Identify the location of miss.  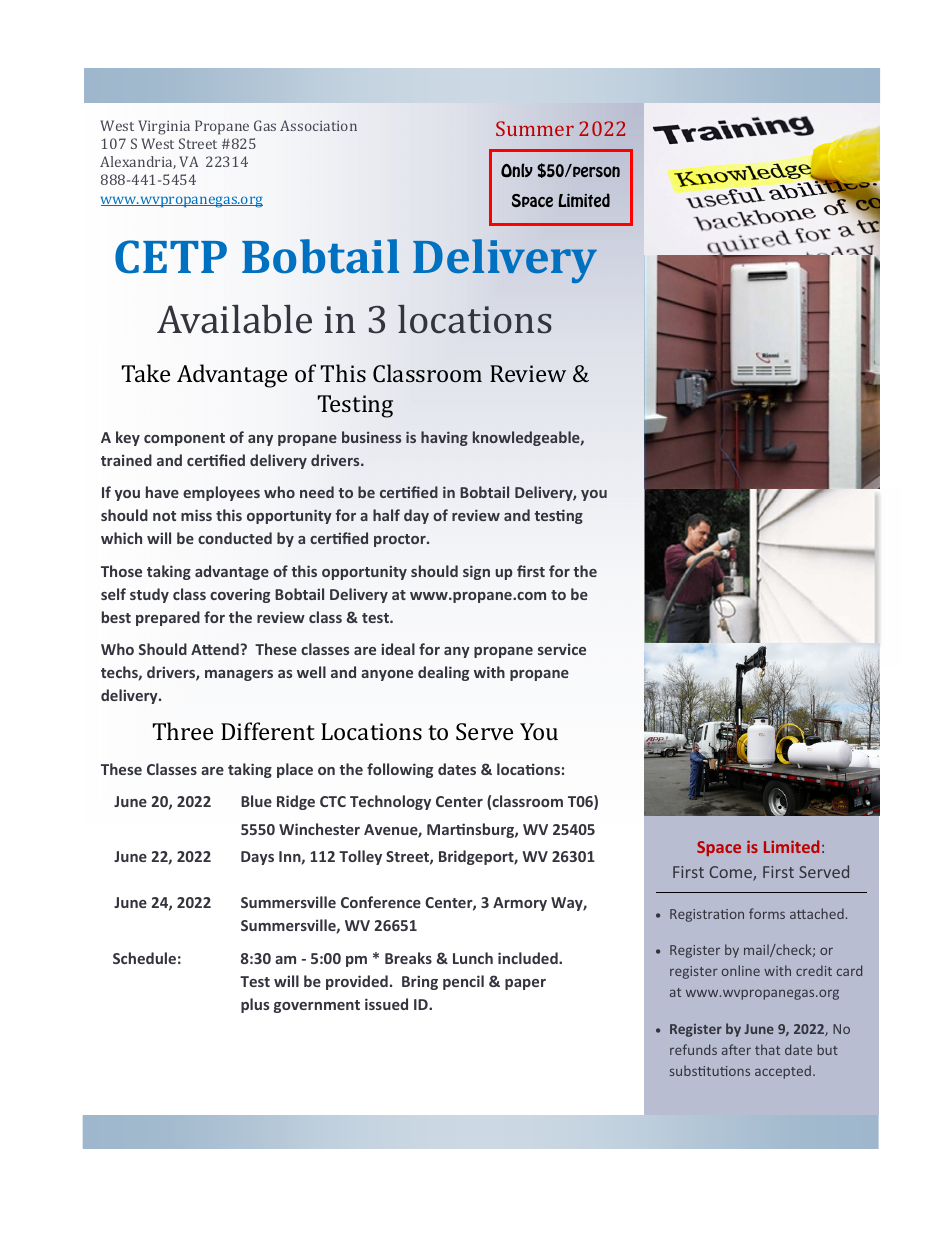
(196, 515).
